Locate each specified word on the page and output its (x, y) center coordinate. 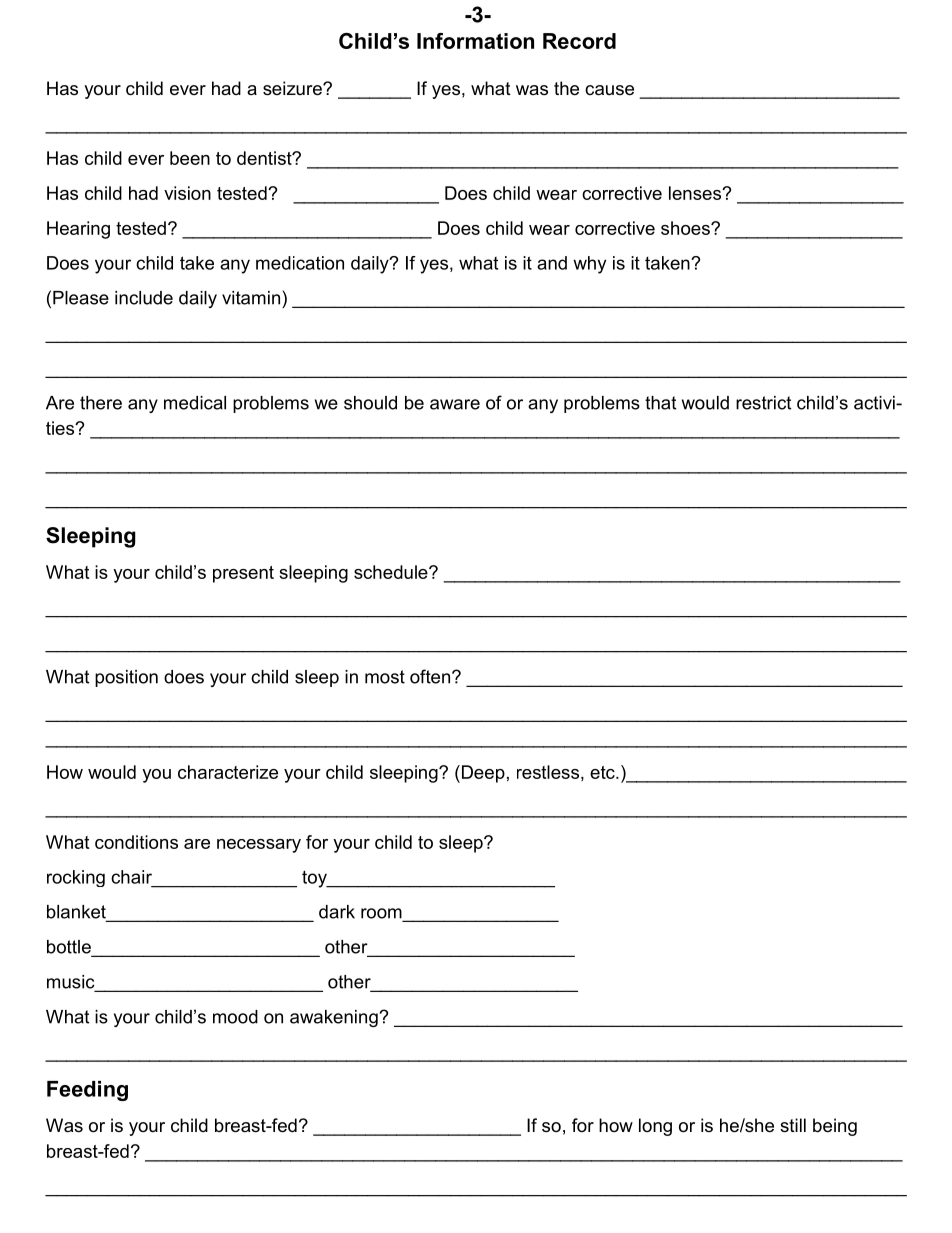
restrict (763, 403)
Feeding (87, 1091)
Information (475, 41)
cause (609, 90)
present (243, 574)
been (190, 158)
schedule (392, 572)
